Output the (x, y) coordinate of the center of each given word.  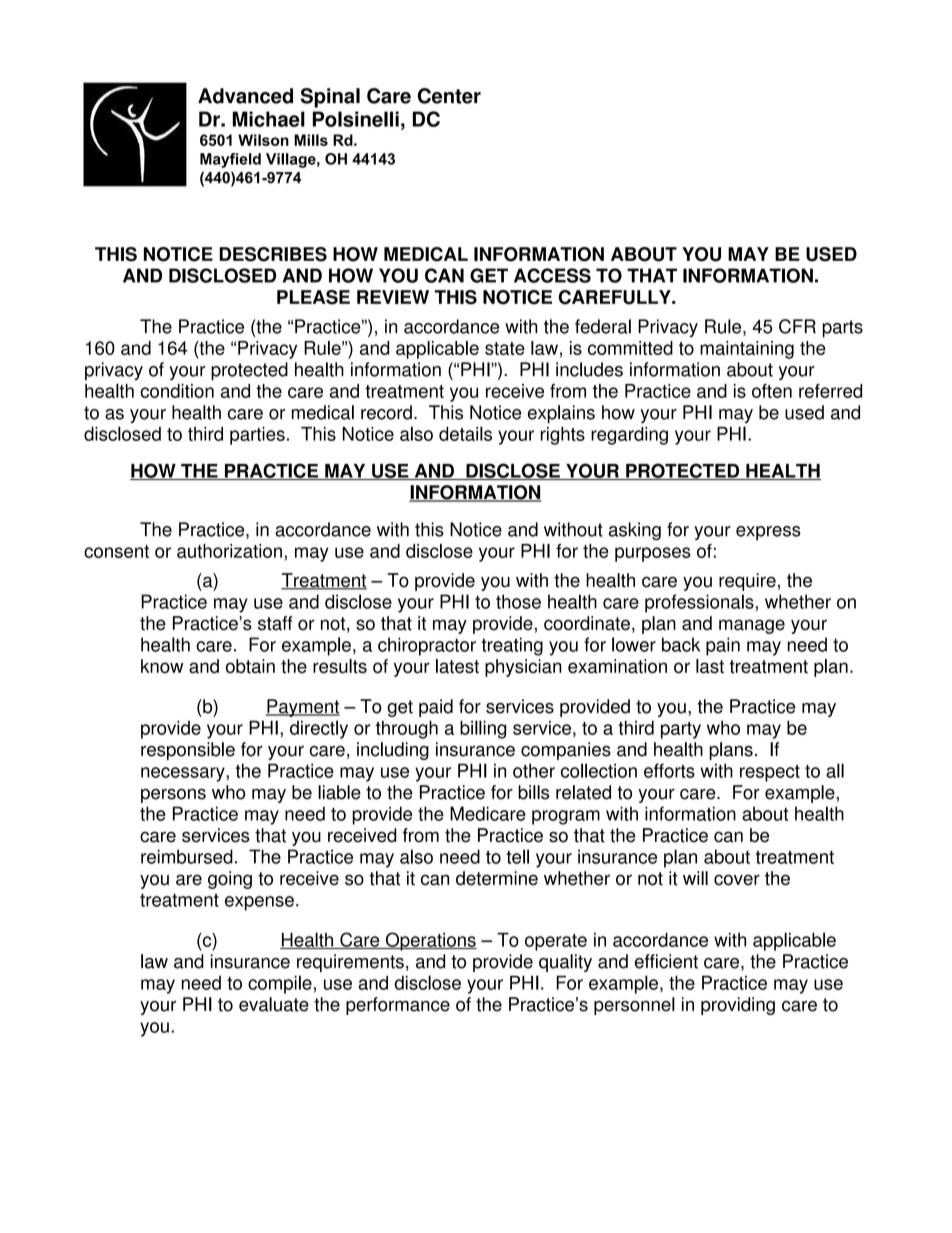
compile (280, 984)
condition (177, 391)
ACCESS (552, 275)
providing (738, 1006)
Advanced (245, 96)
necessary (184, 774)
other (534, 770)
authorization (229, 551)
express (768, 533)
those (518, 601)
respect (770, 773)
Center (449, 96)
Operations (430, 941)
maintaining (747, 350)
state (505, 348)
